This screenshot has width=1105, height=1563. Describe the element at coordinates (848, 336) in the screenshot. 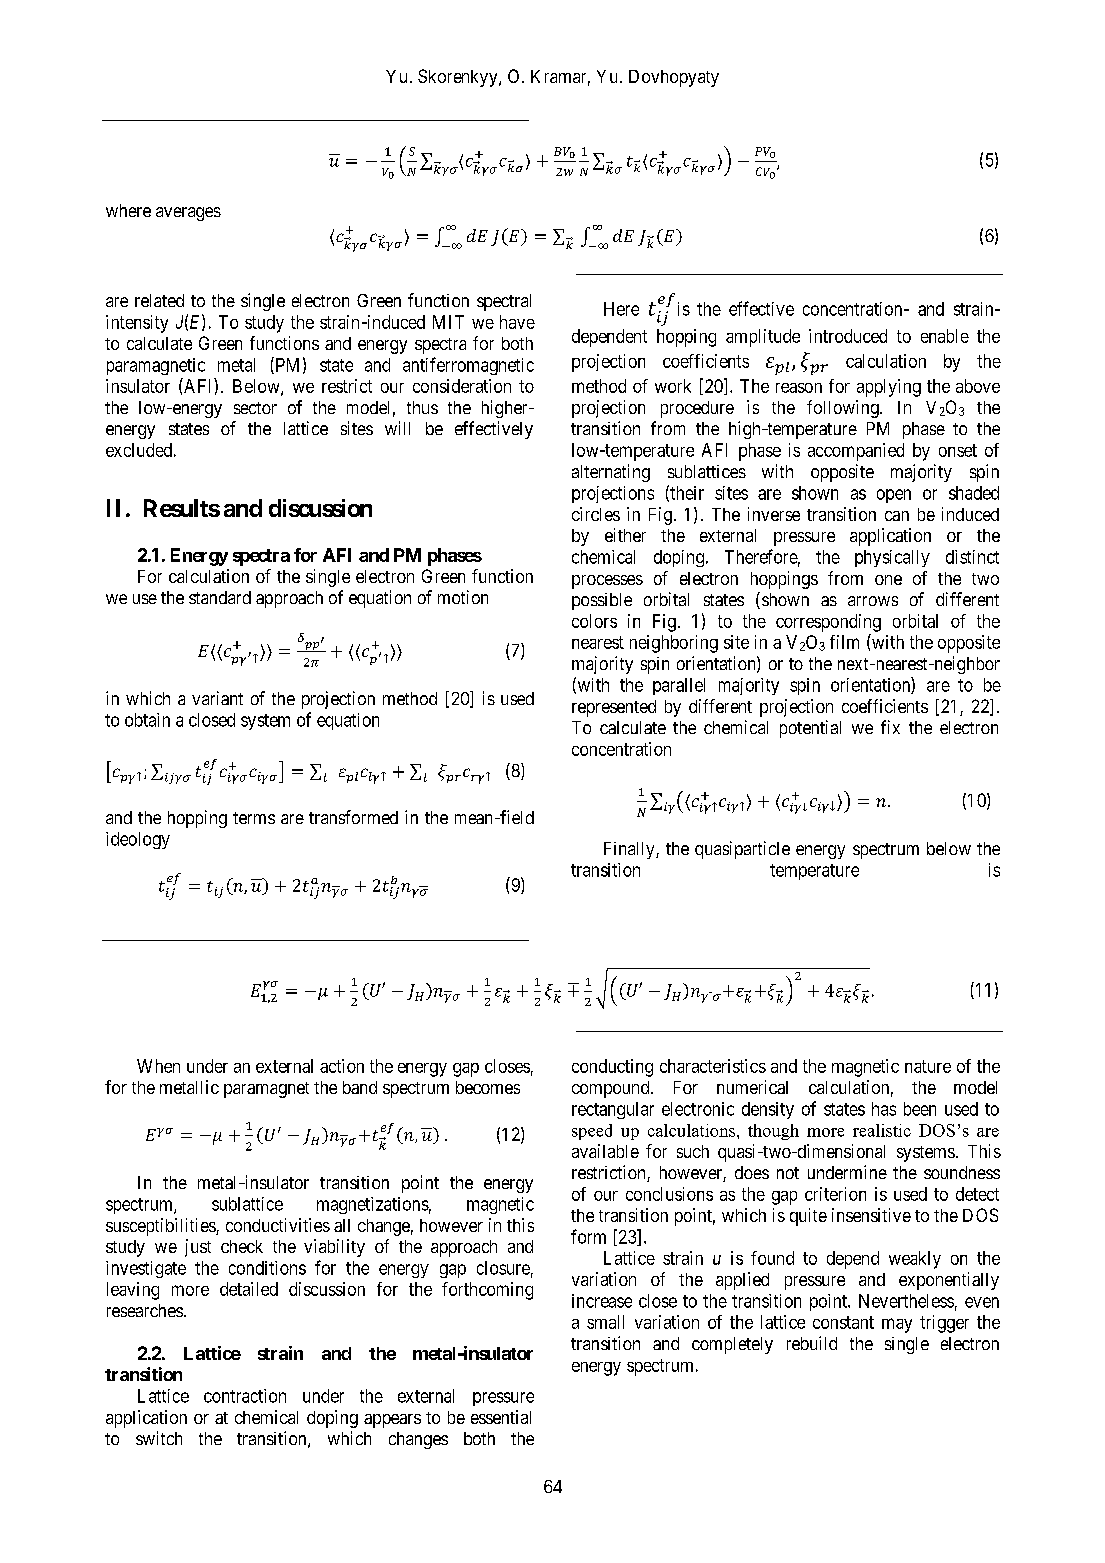

I see `introduced` at that location.
